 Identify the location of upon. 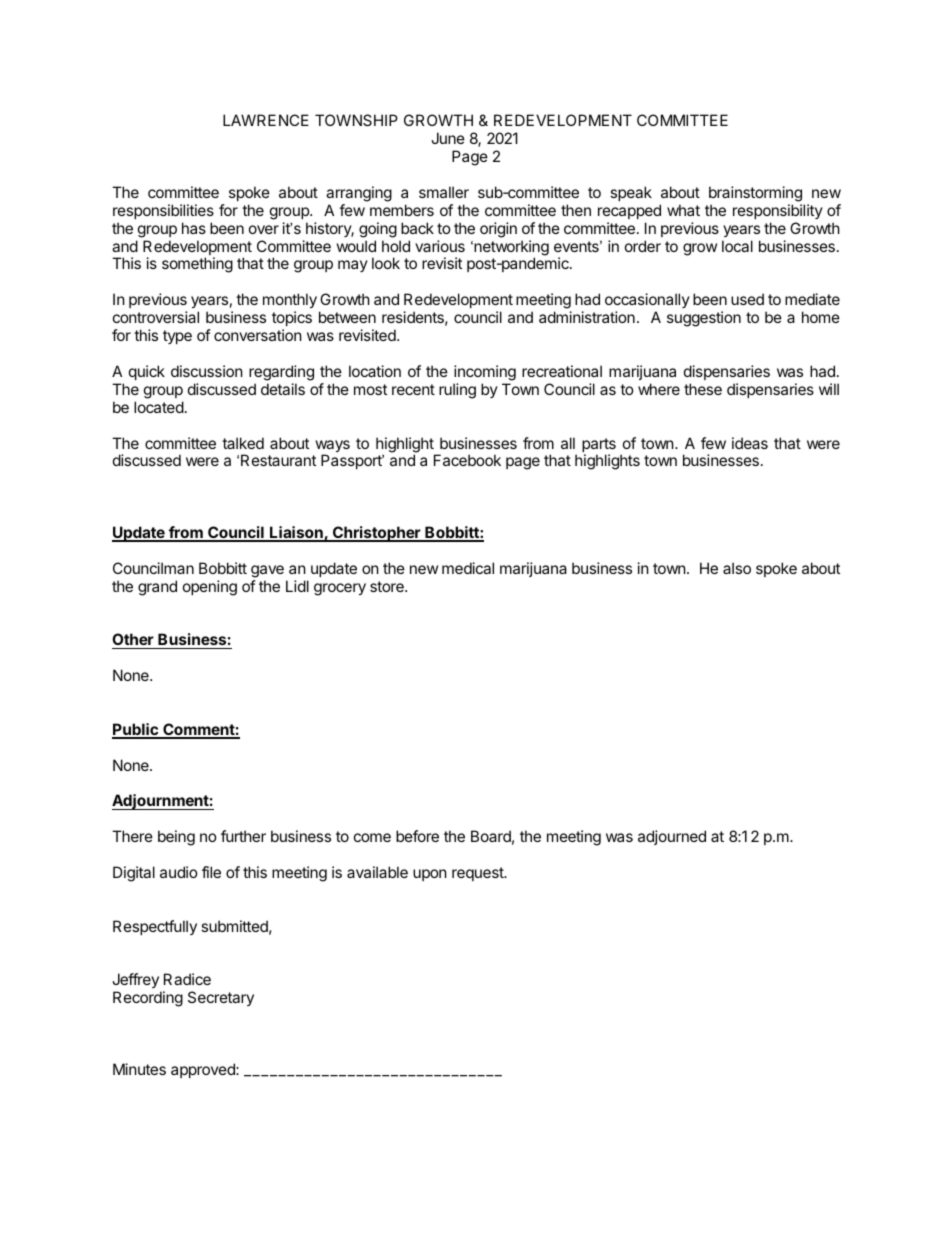
(430, 875).
